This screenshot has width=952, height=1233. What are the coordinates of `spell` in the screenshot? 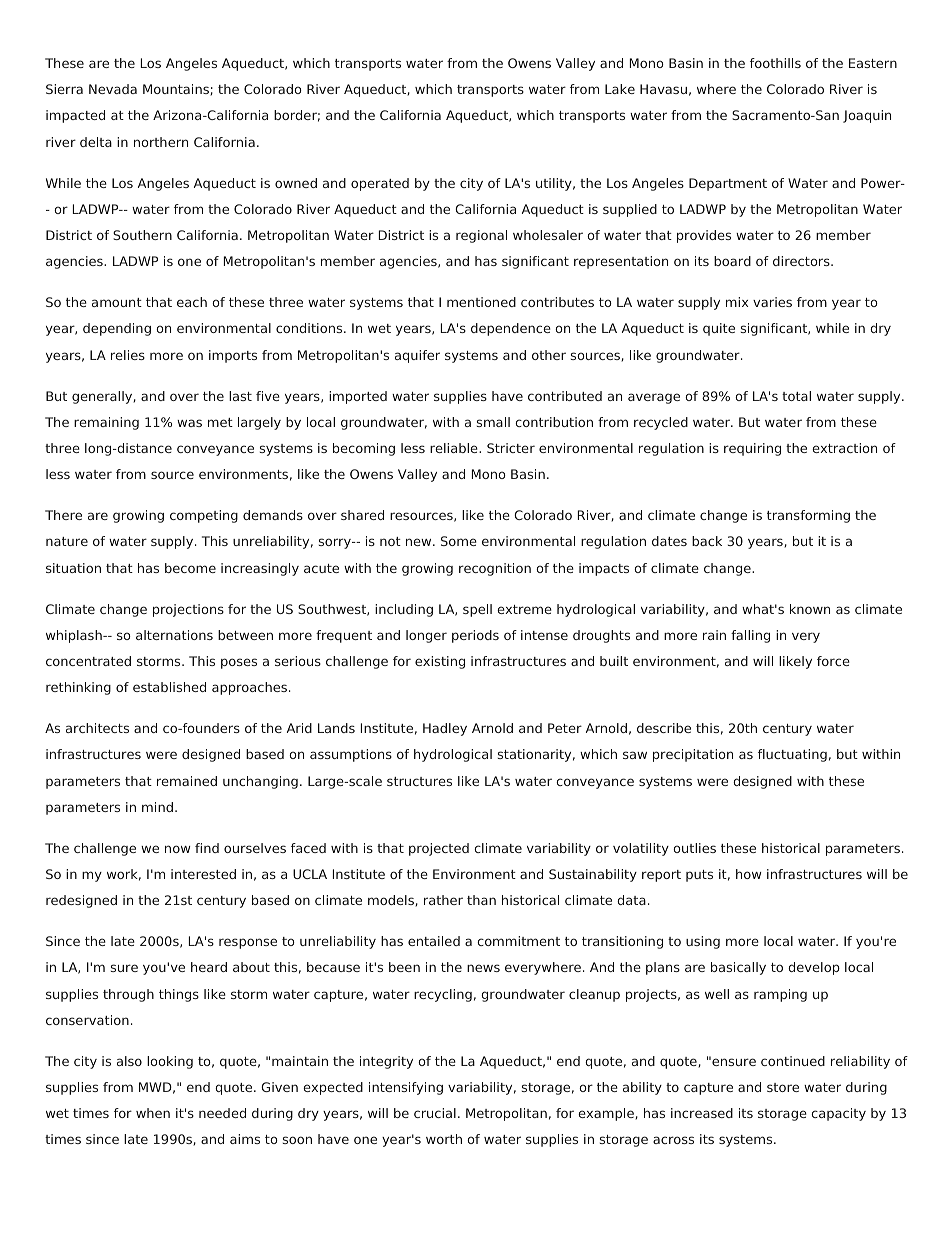 It's located at (477, 610).
